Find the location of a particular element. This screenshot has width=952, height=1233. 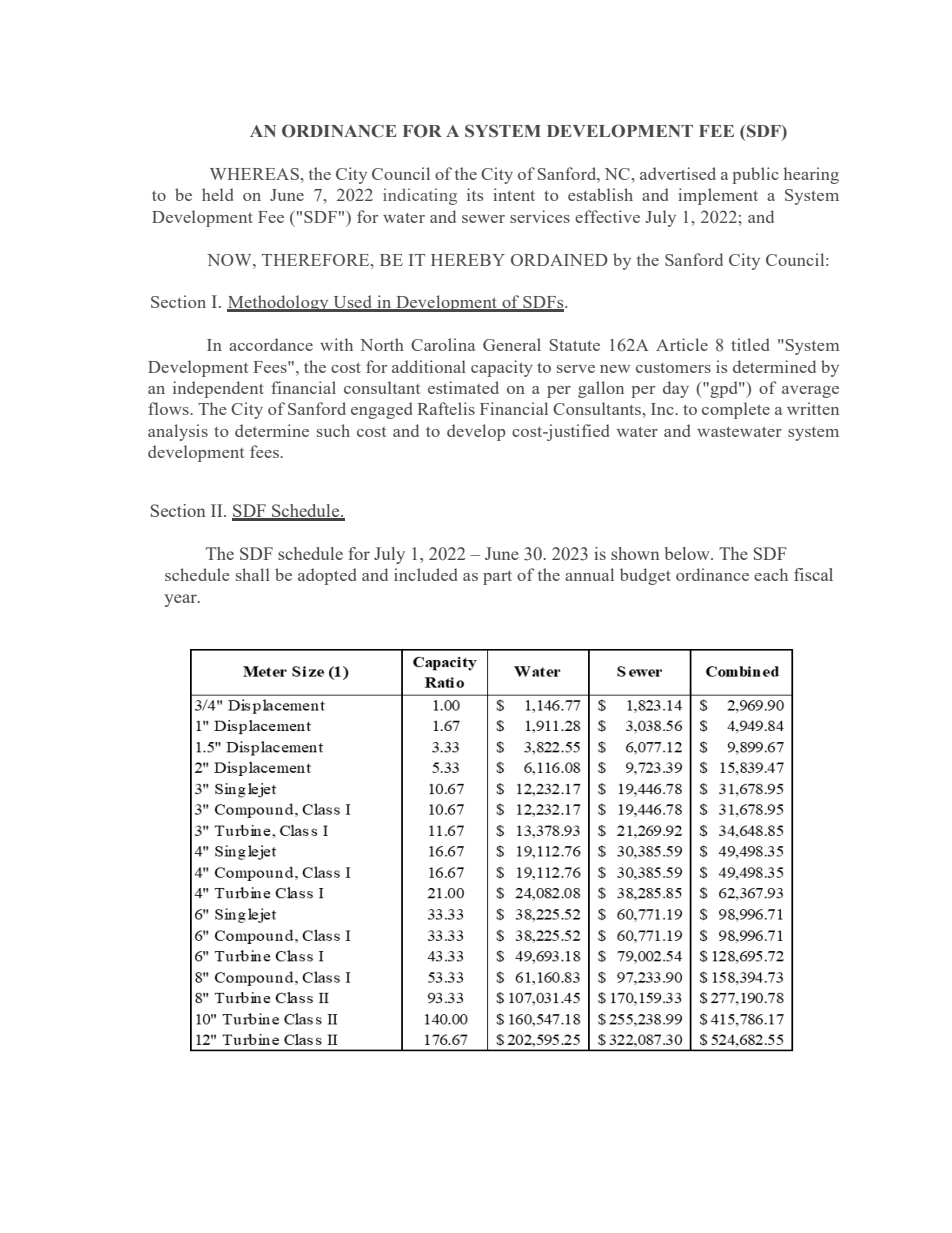

implement is located at coordinates (718, 196).
